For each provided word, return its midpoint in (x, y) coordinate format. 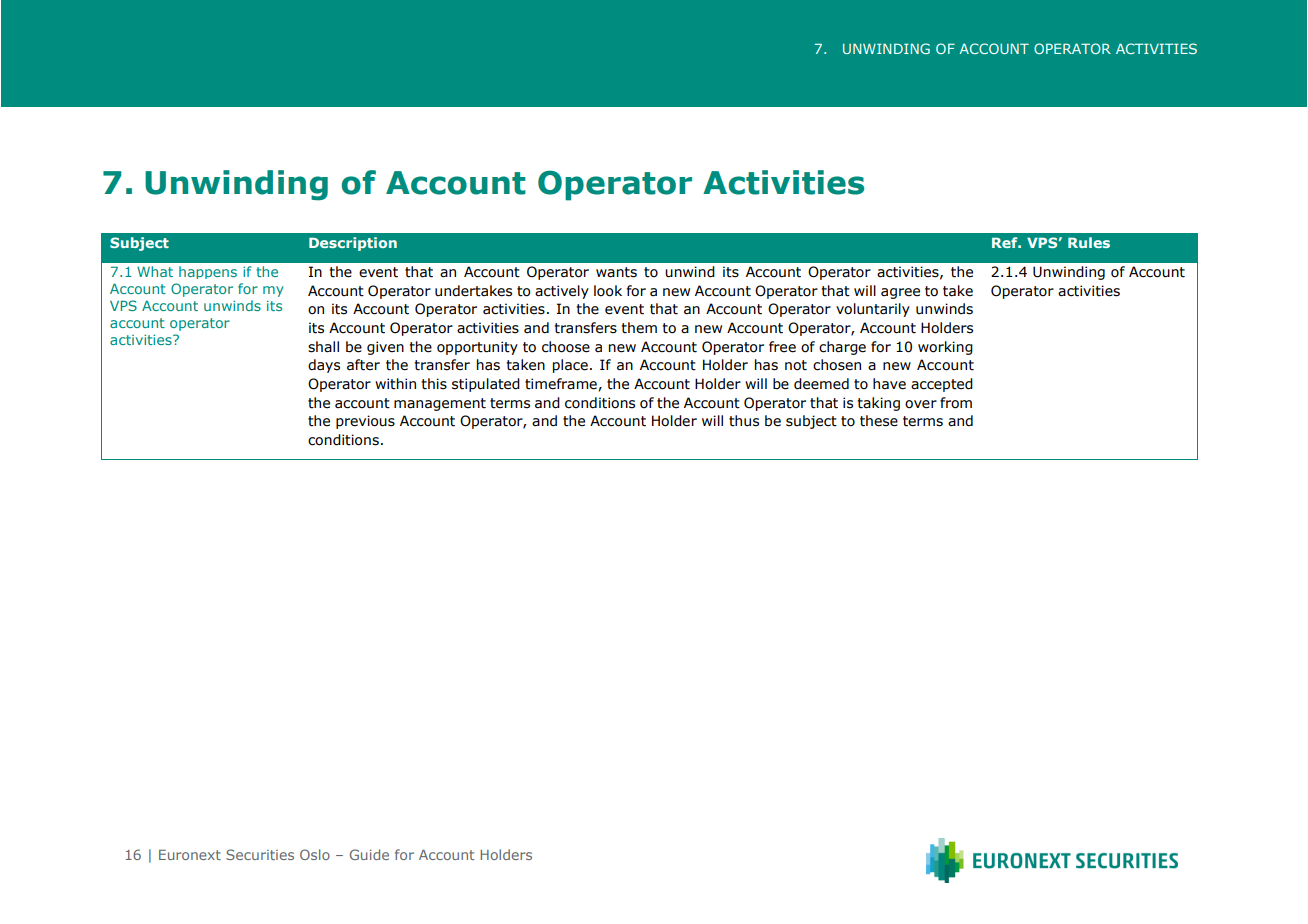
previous (365, 422)
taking (878, 404)
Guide (369, 854)
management (440, 404)
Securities (260, 854)
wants (616, 272)
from (956, 403)
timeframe (562, 384)
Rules (1089, 242)
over (921, 404)
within (395, 384)
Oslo (315, 854)
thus (744, 421)
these (879, 421)
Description (353, 244)
